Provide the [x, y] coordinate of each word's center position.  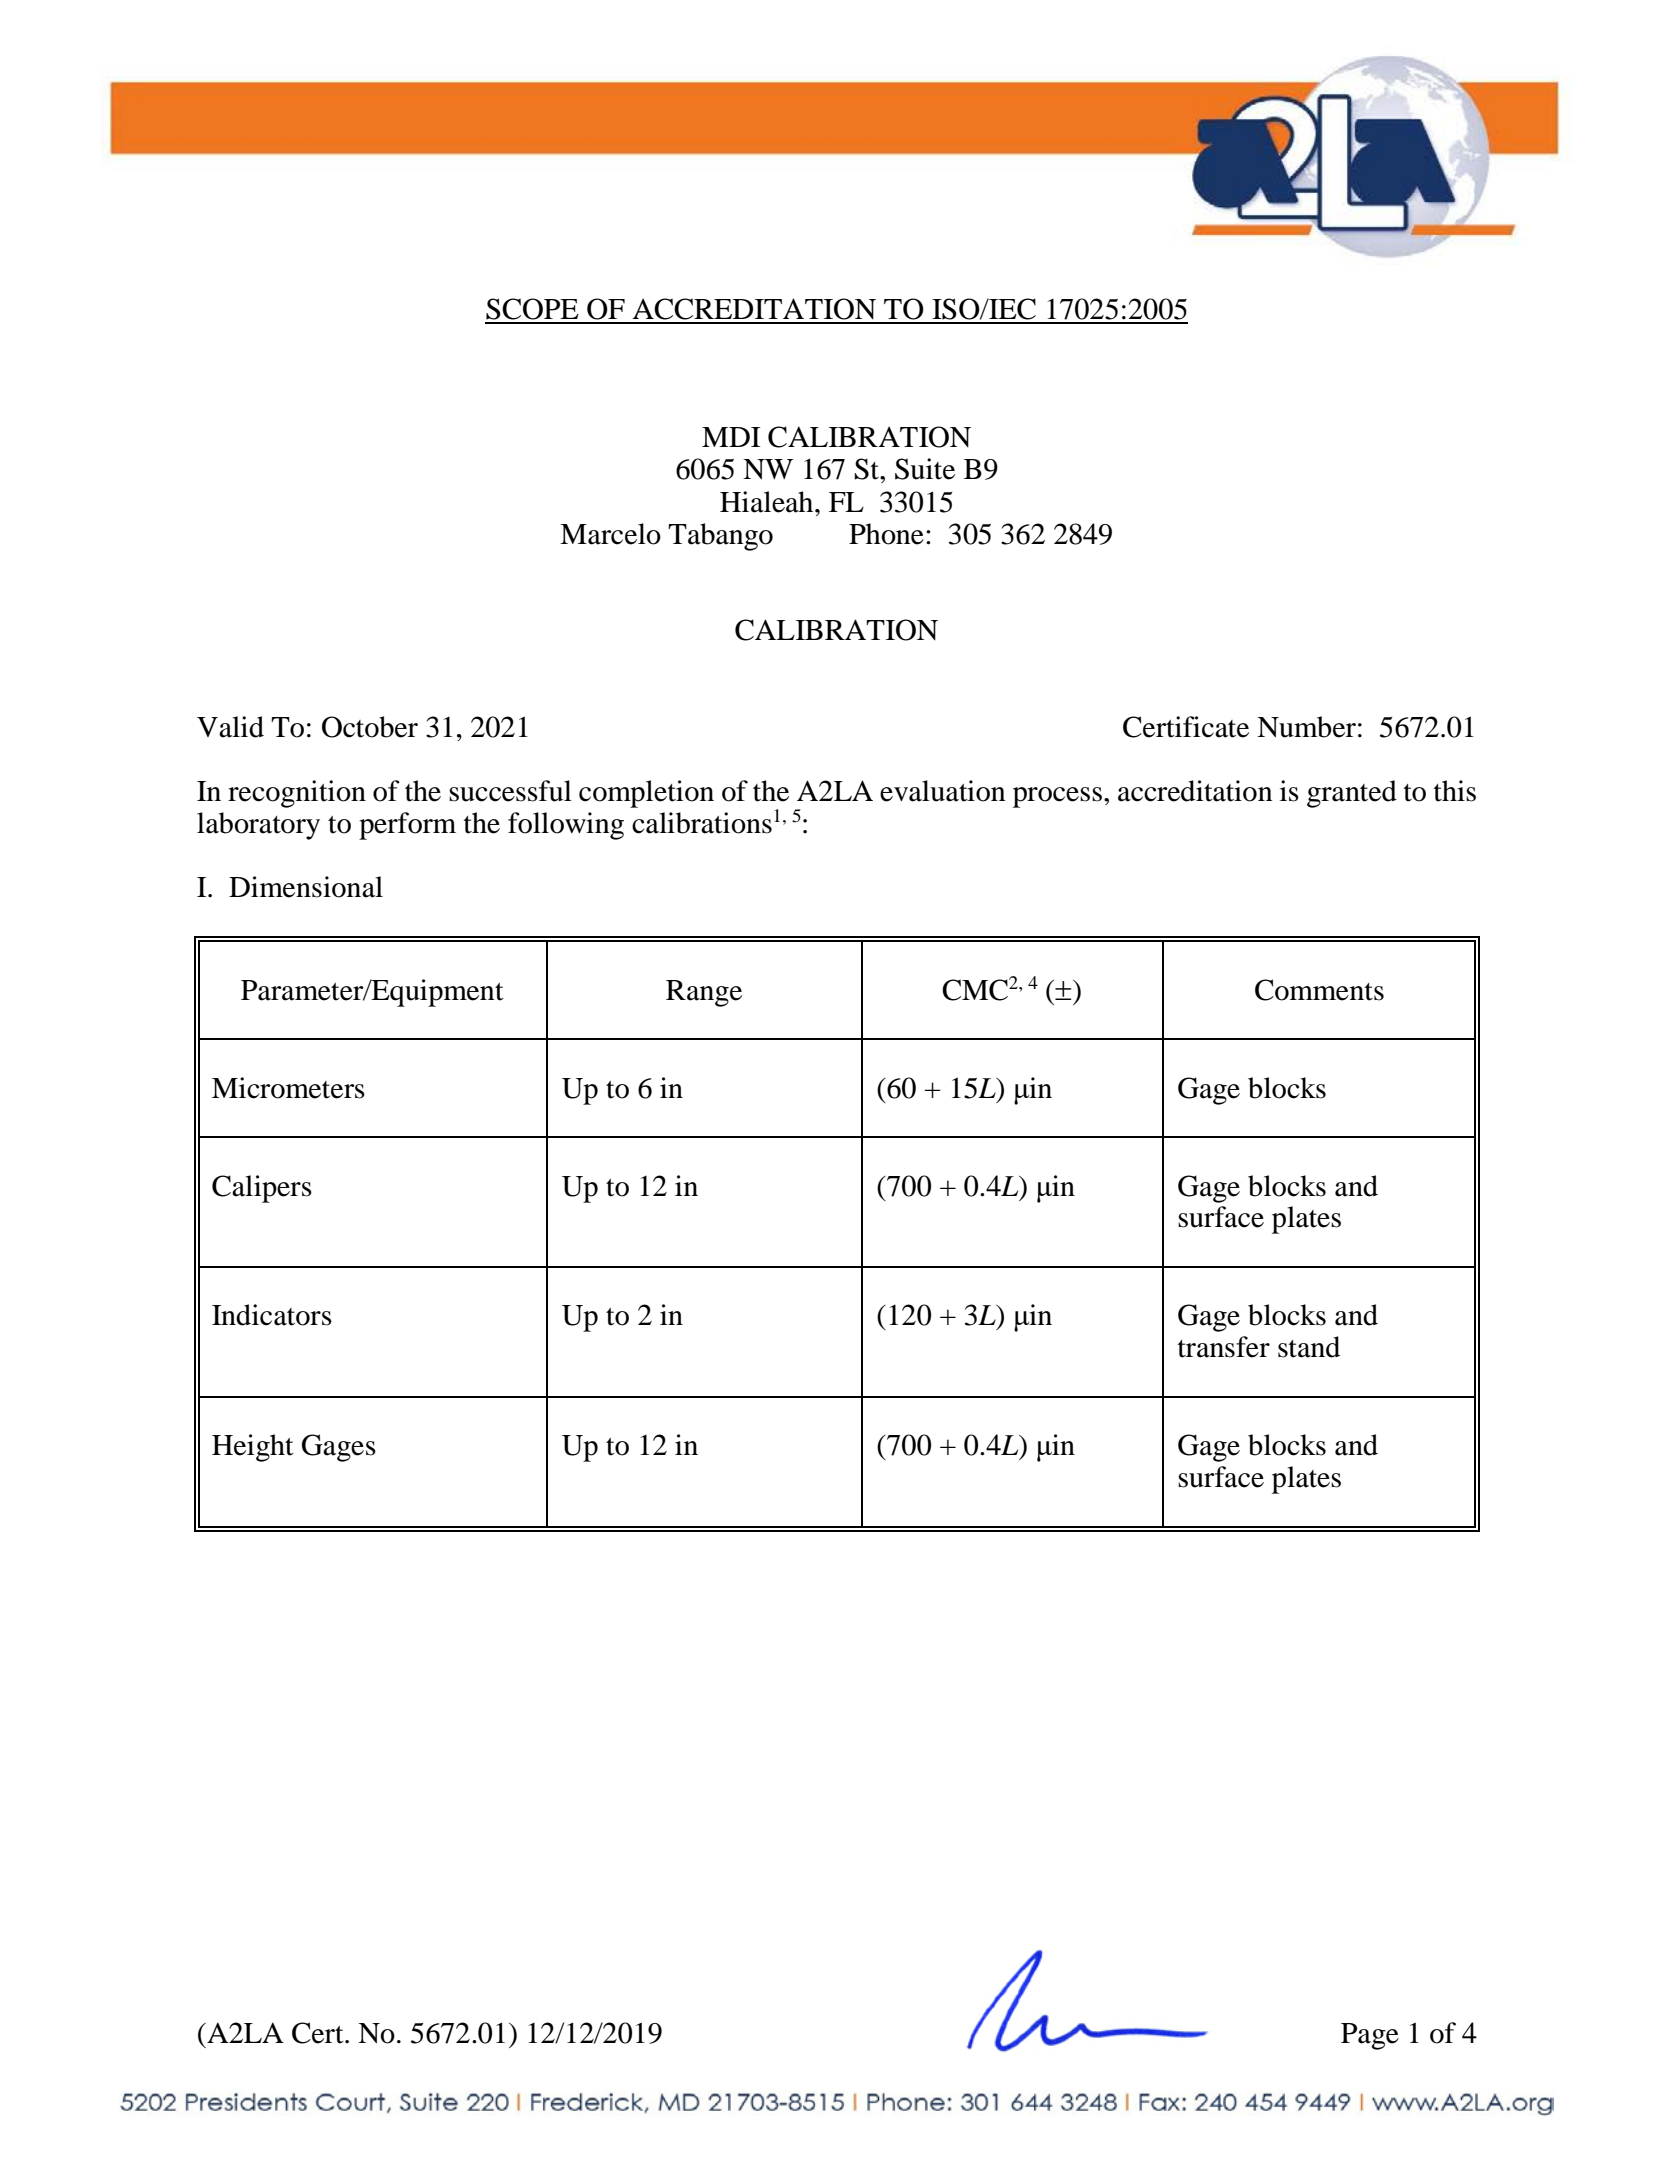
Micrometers [288, 1088]
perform [407, 826]
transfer [1224, 1347]
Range [704, 993]
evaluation [943, 791]
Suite [925, 469]
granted [1352, 794]
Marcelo [610, 534]
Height [253, 1448]
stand [1309, 1347]
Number [1306, 727]
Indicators [272, 1315]
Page [1370, 2036]
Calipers [262, 1189]
